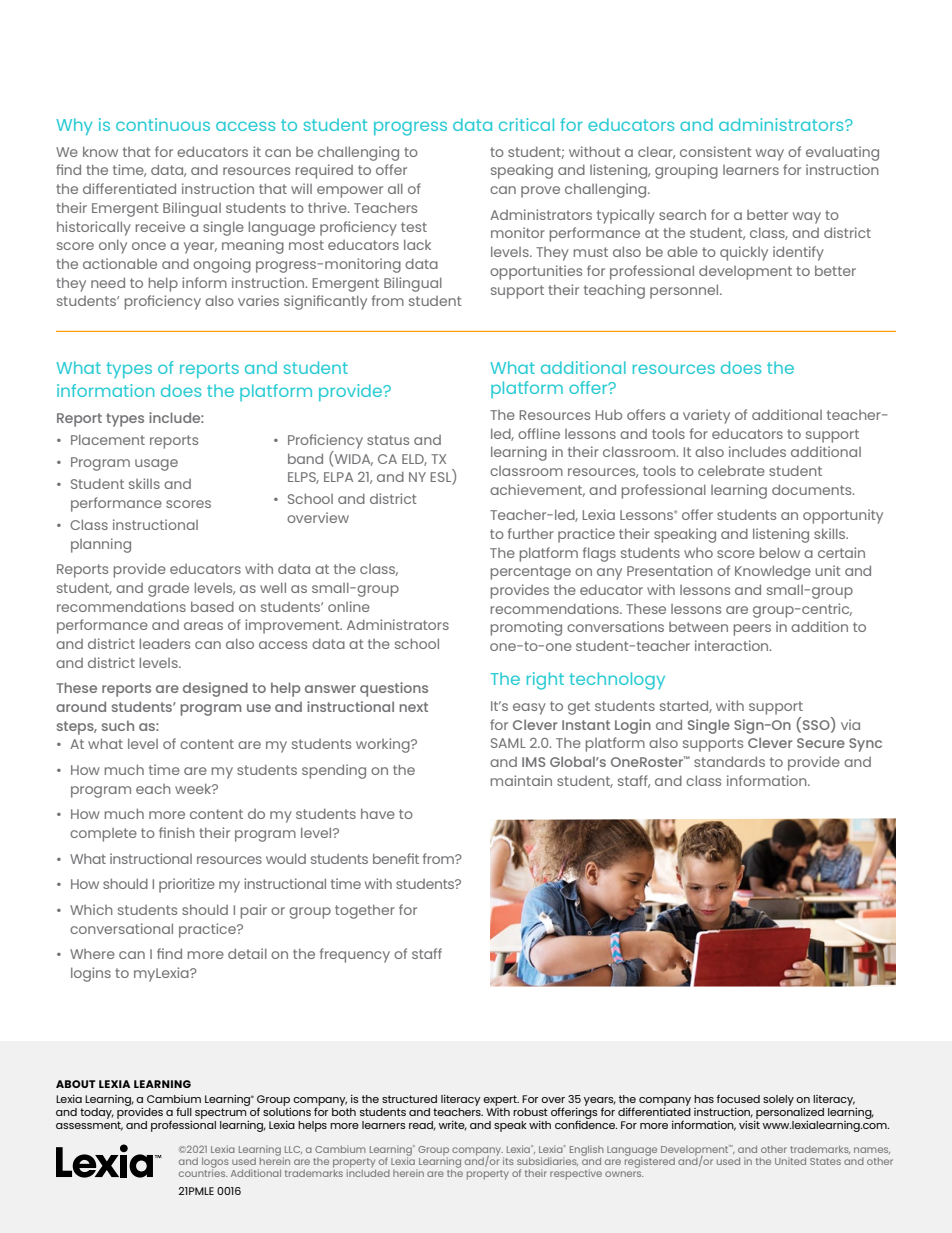  I want to click on critical, so click(526, 124).
